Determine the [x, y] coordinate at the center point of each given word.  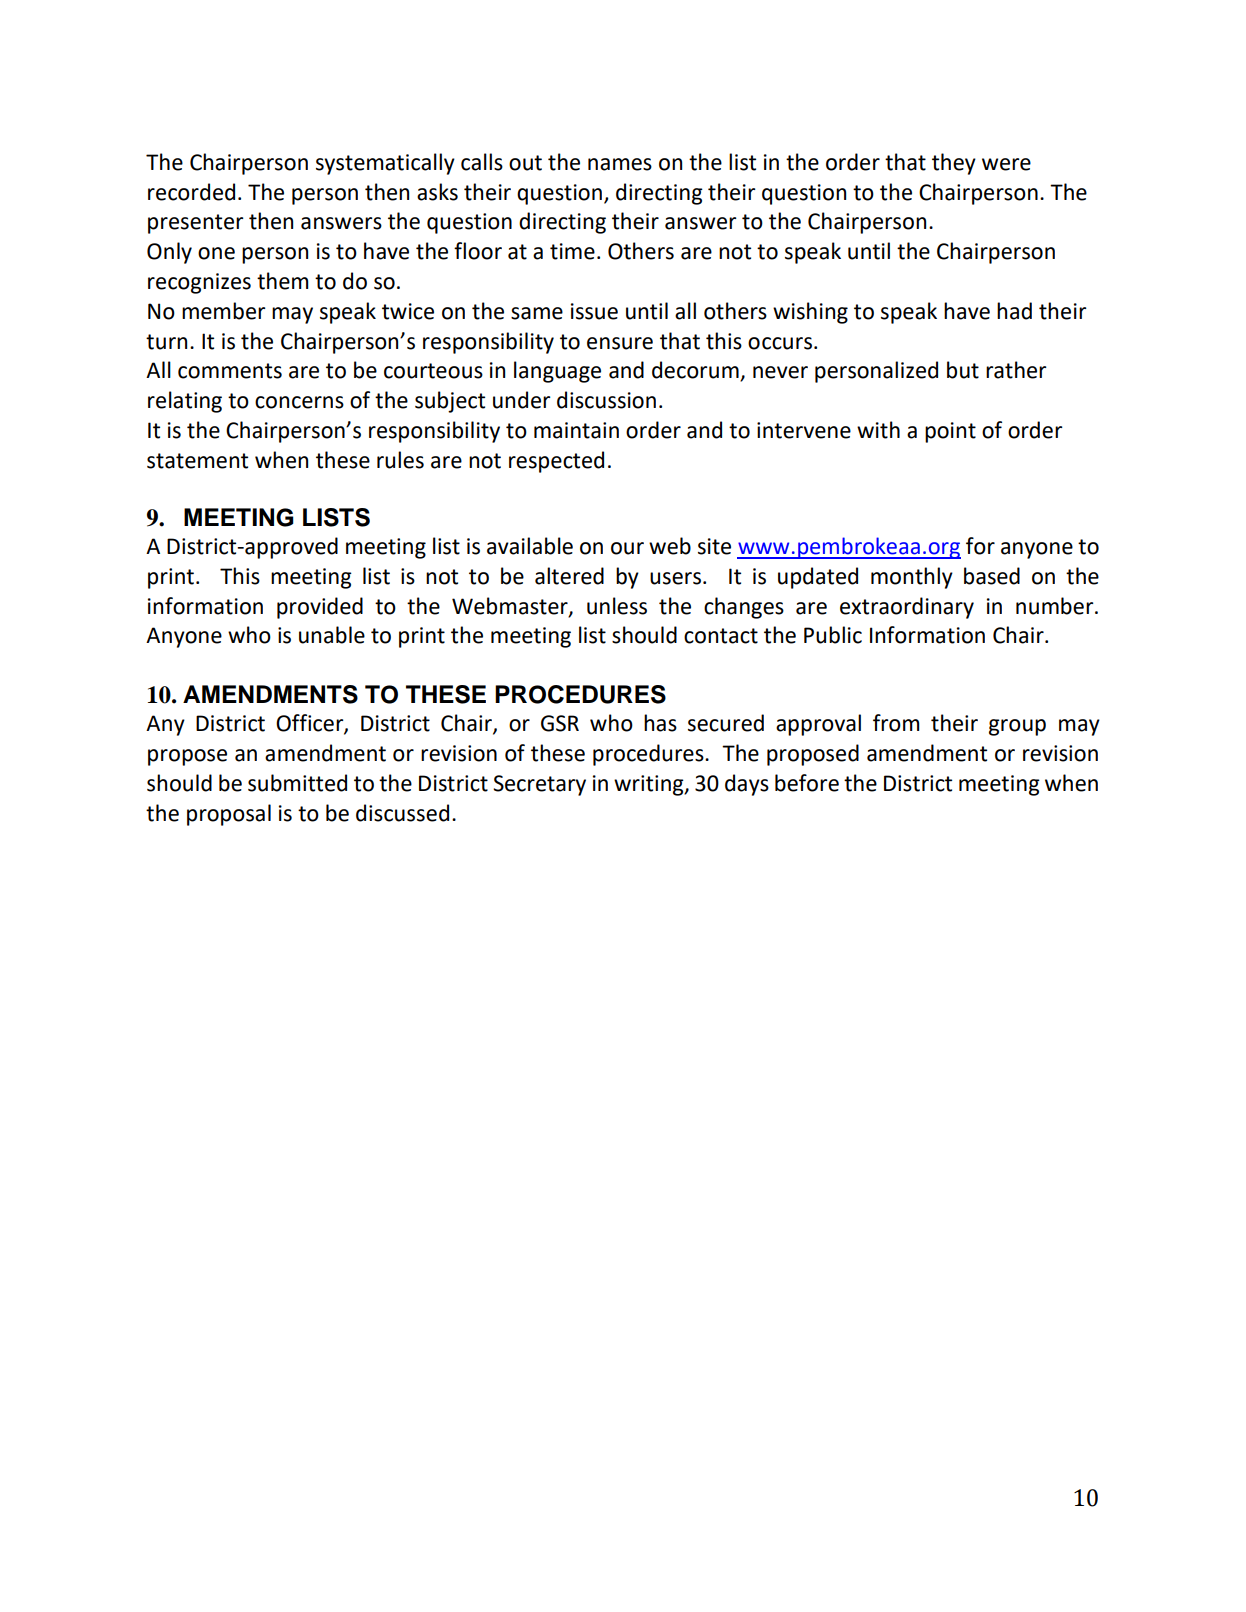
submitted [297, 783]
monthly [912, 578]
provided [320, 608]
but [963, 370]
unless [617, 606]
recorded [191, 192]
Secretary [539, 785]
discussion [606, 400]
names [620, 164]
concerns [299, 402]
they [954, 164]
